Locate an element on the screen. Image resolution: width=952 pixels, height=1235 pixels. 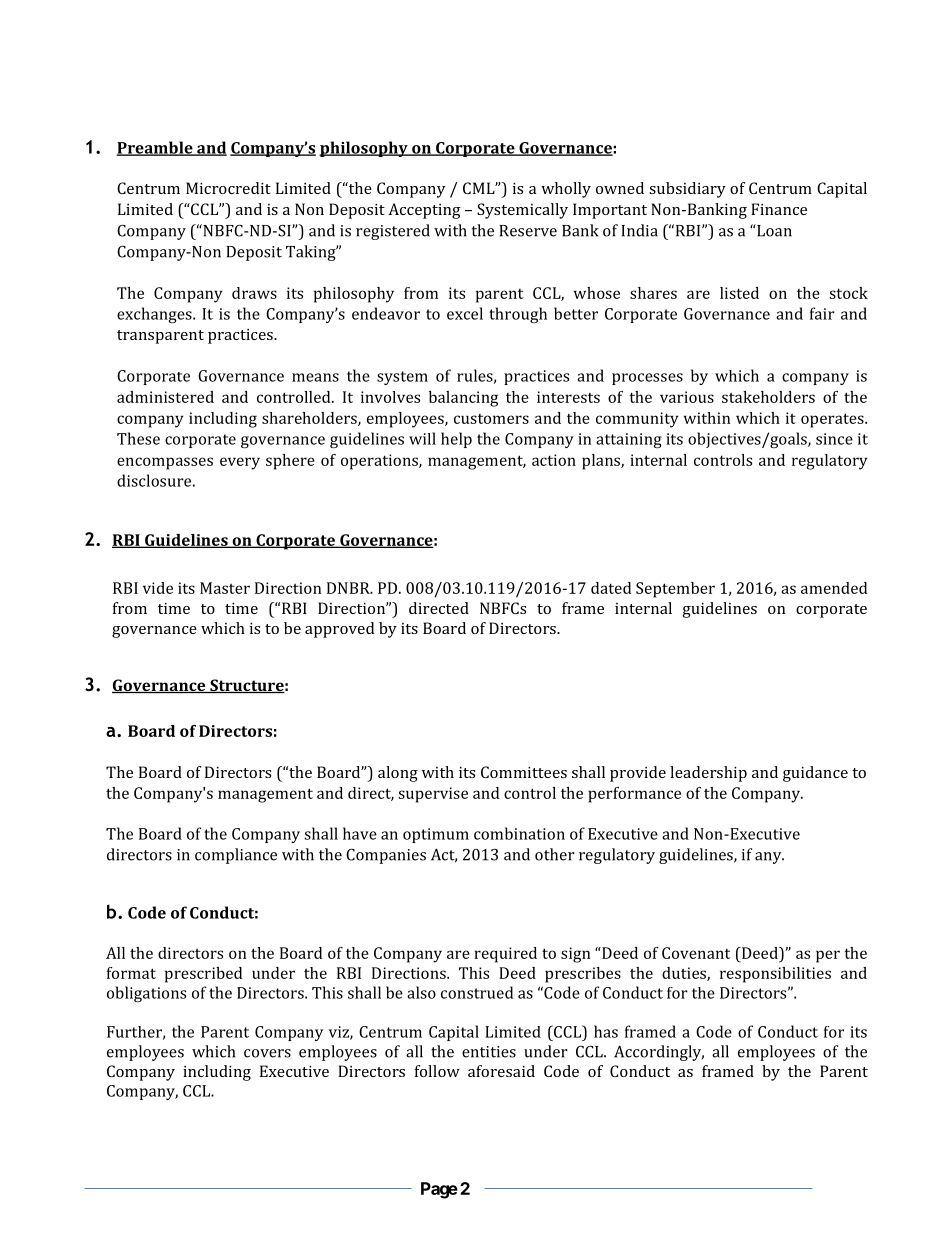
every is located at coordinates (240, 463).
